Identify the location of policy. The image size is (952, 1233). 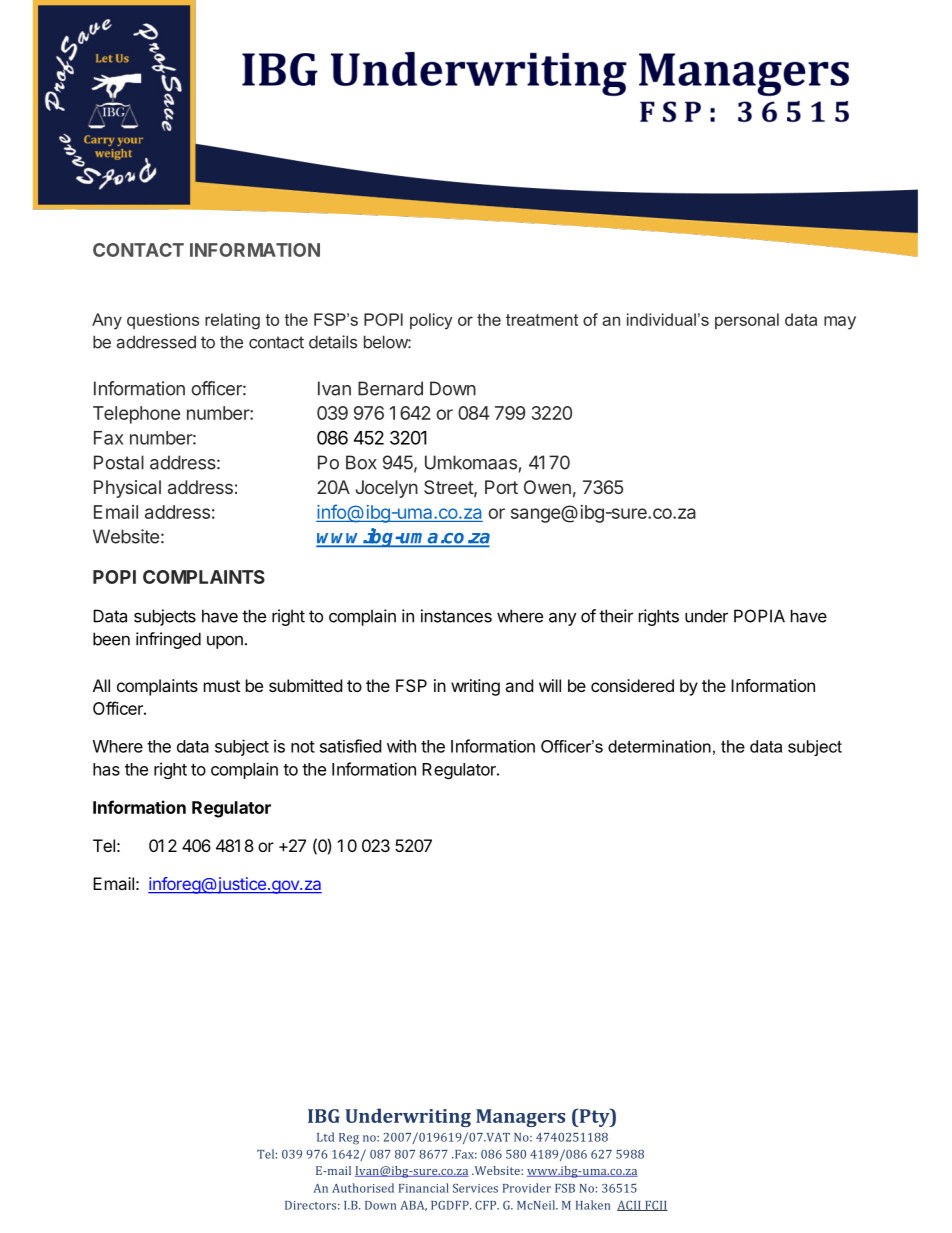
(431, 321).
